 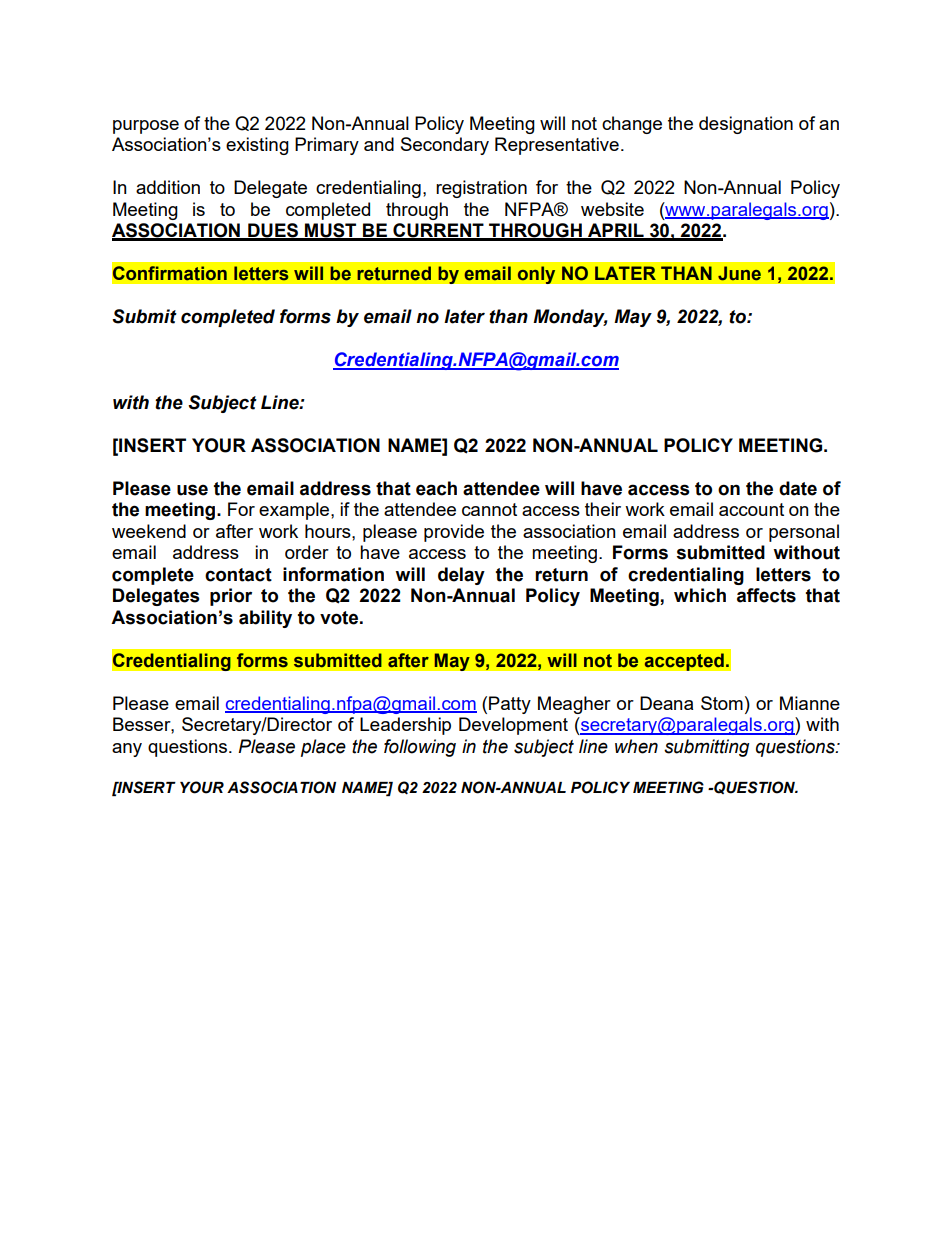 What do you see at coordinates (751, 509) in the document?
I see `account` at bounding box center [751, 509].
